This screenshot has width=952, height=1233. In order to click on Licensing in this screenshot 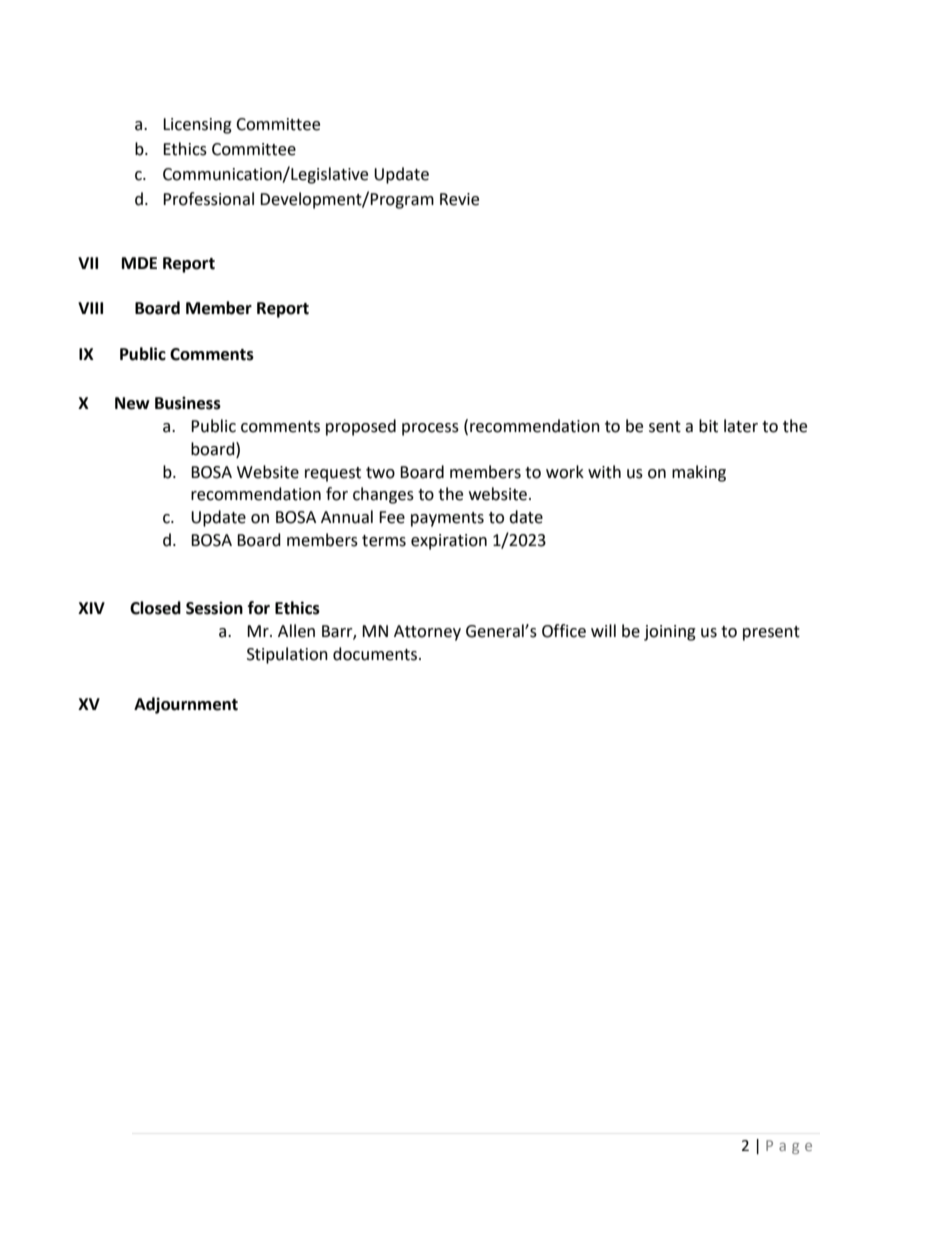, I will do `click(197, 126)`.
